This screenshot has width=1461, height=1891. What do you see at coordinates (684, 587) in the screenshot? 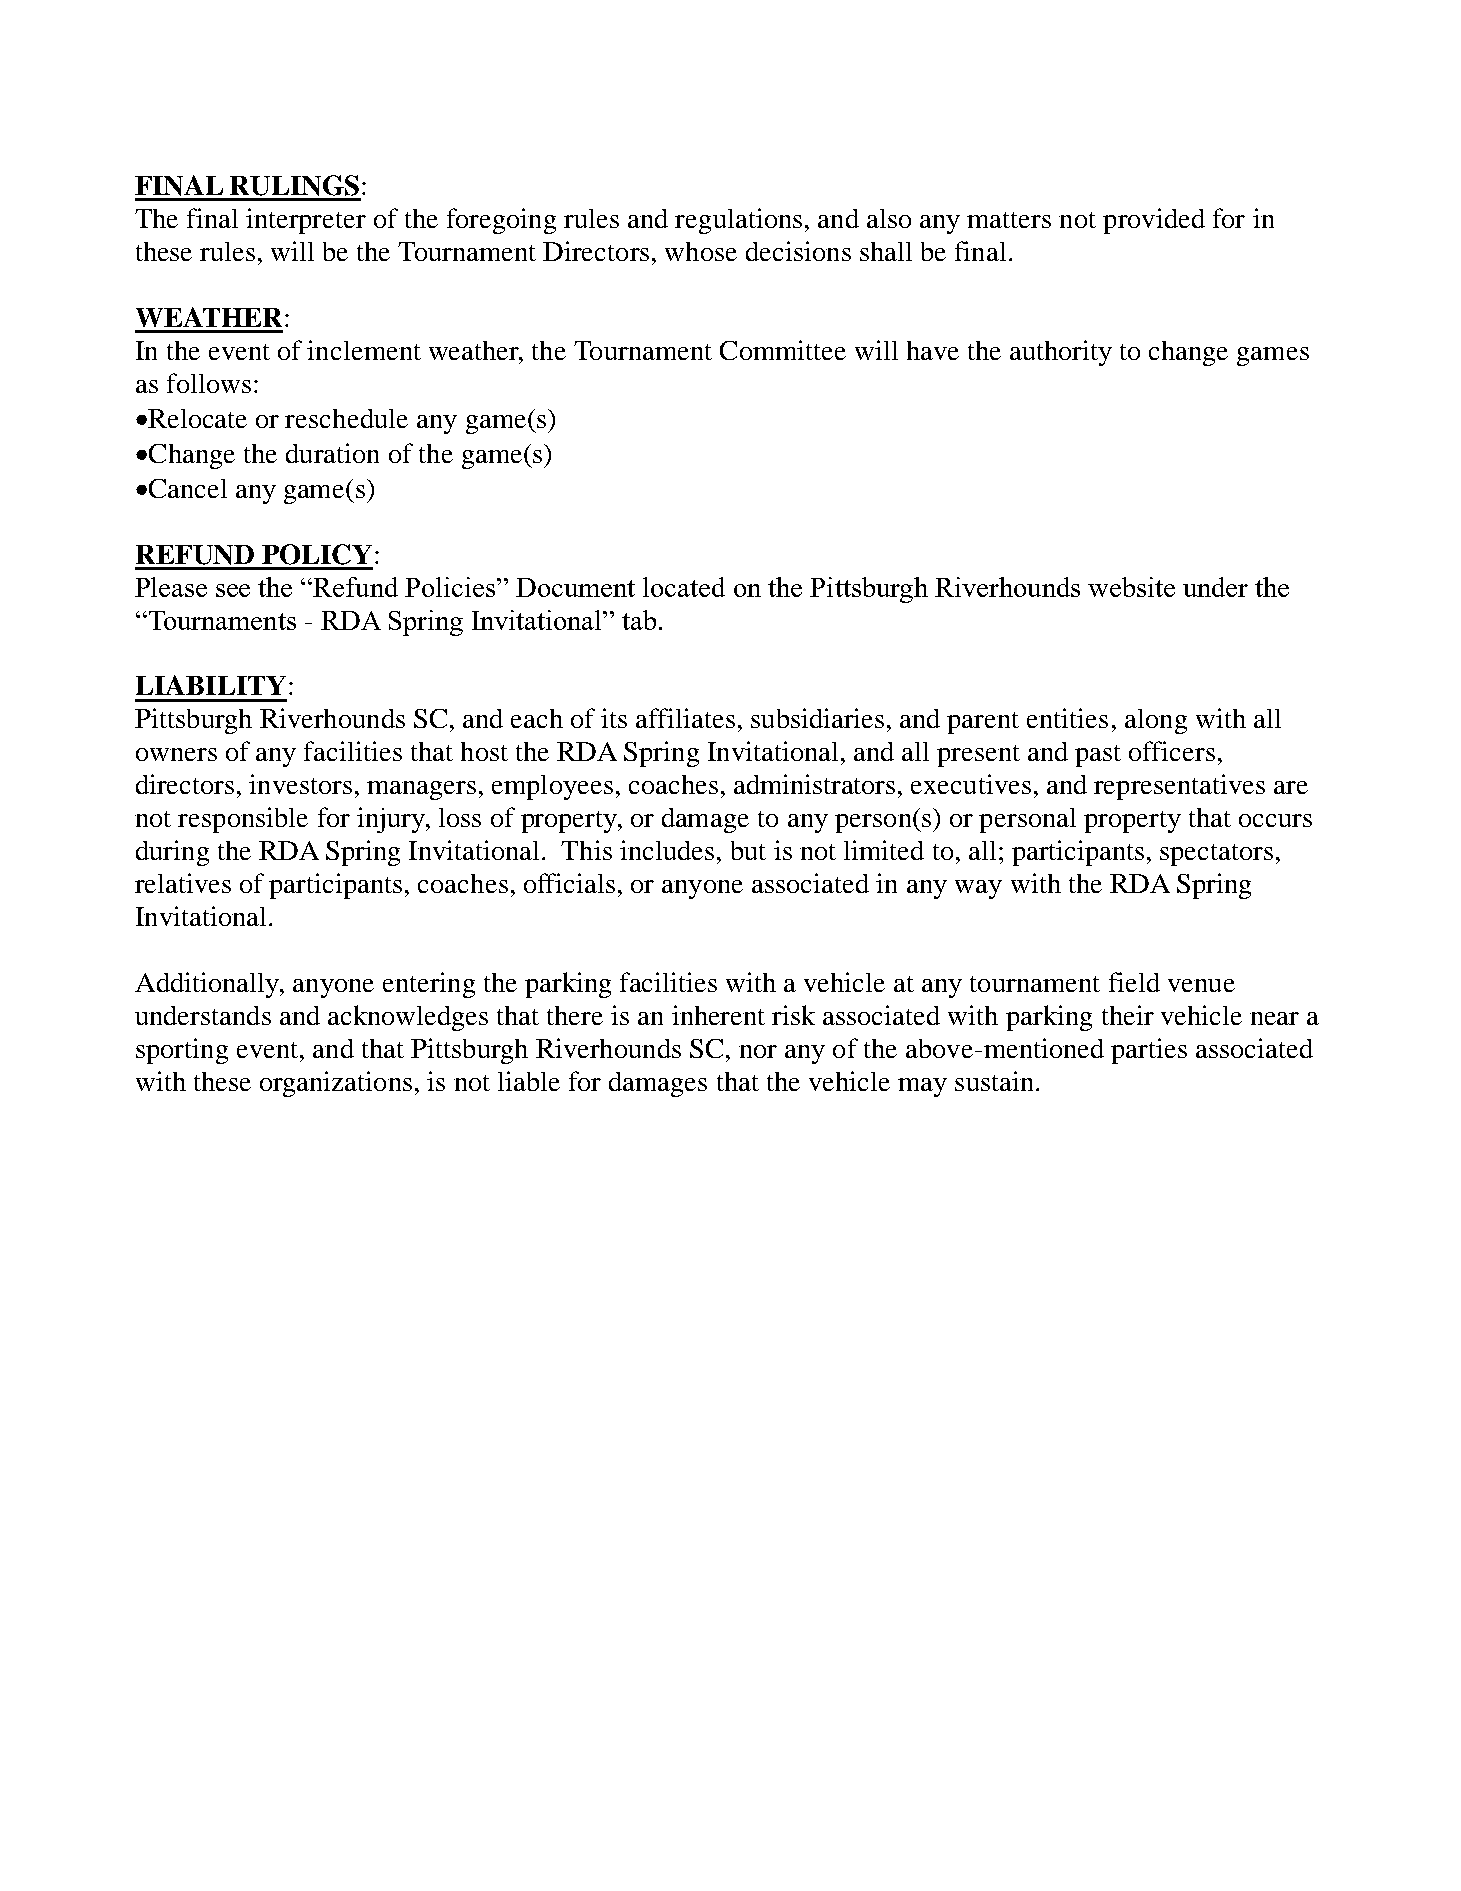
I see `located` at bounding box center [684, 587].
